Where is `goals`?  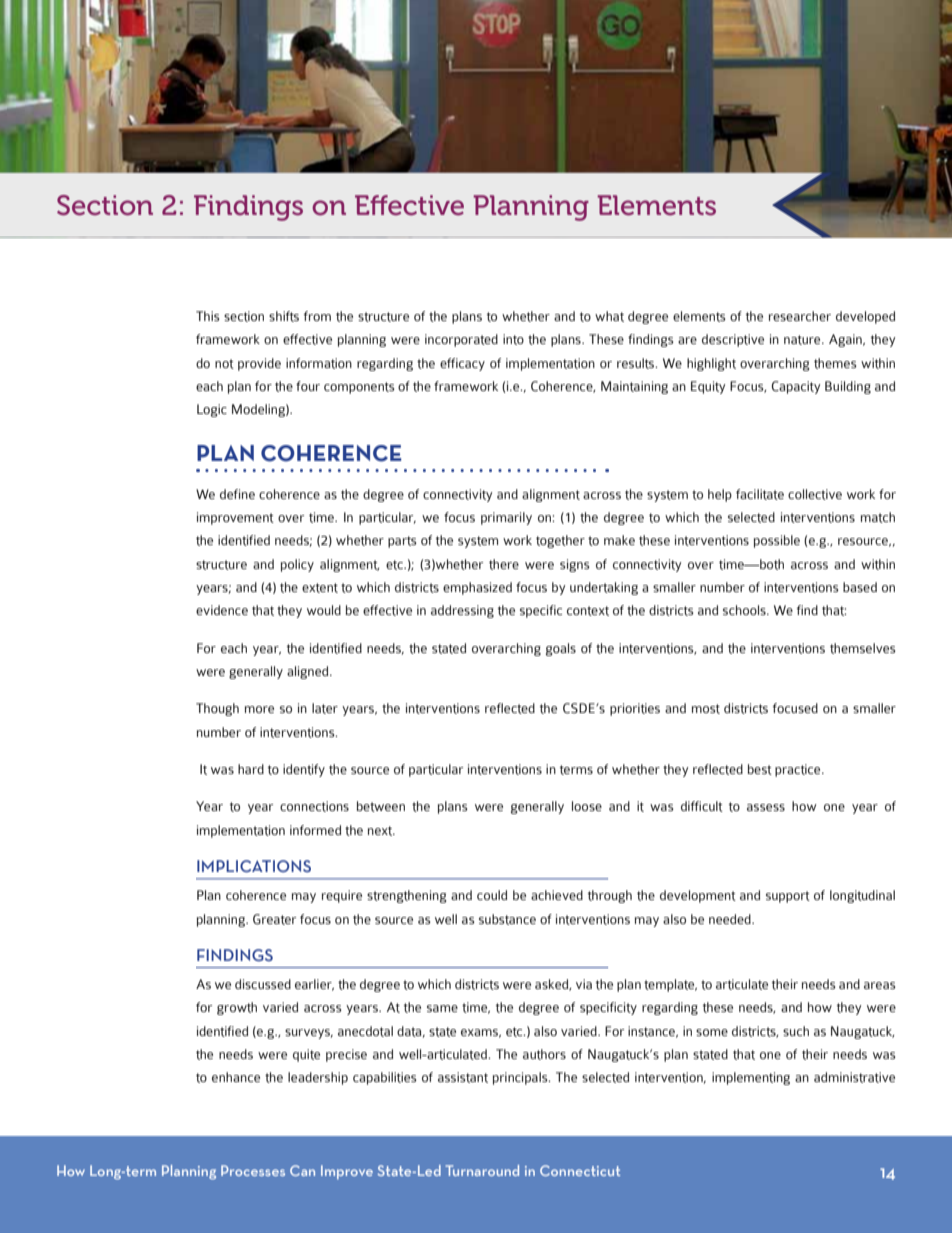
goals is located at coordinates (561, 649).
